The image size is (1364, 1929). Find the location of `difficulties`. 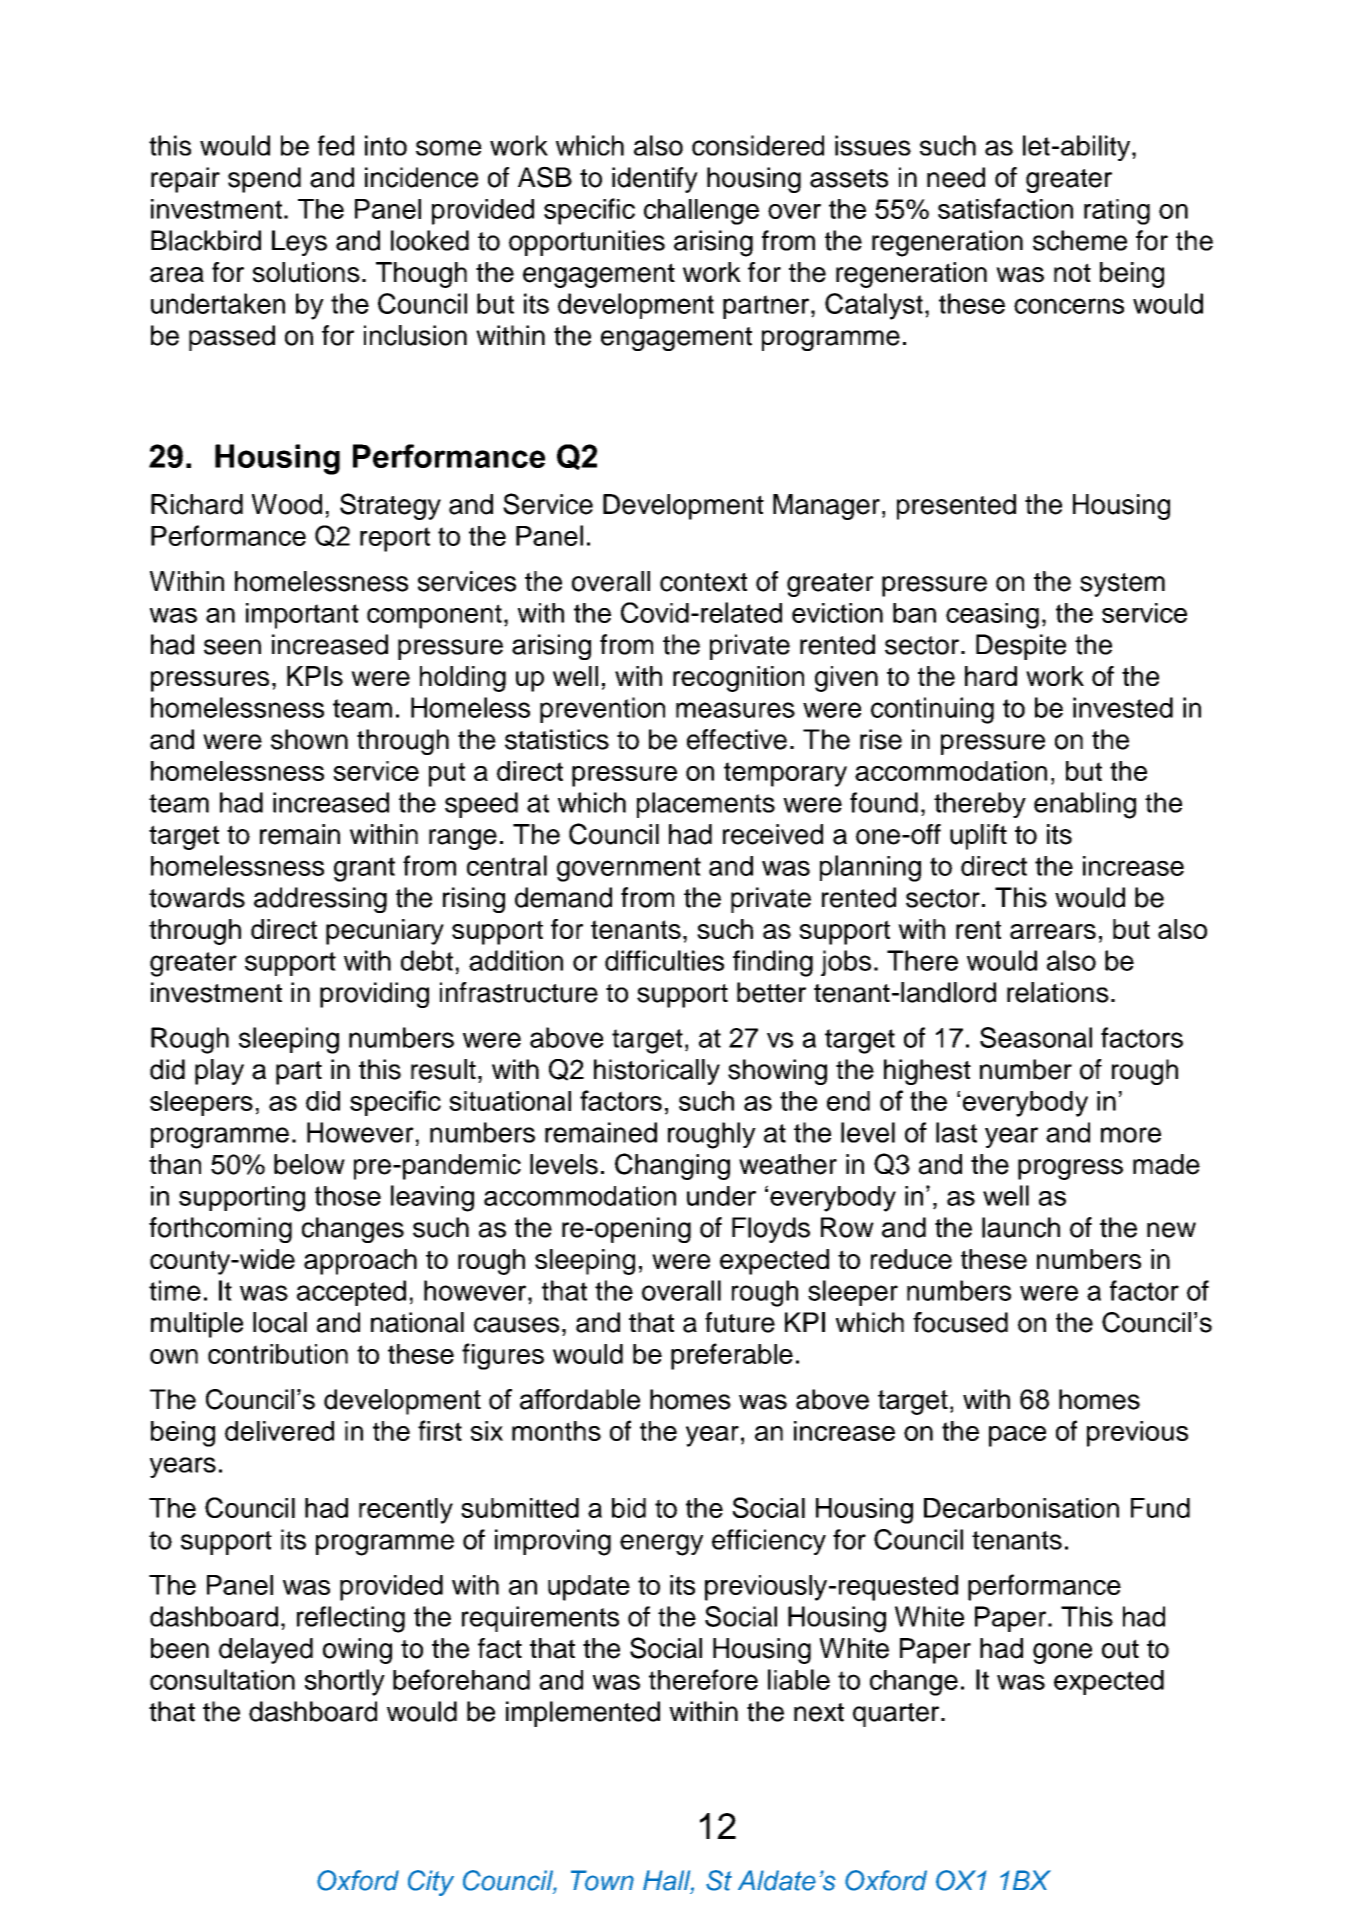

difficulties is located at coordinates (664, 960).
